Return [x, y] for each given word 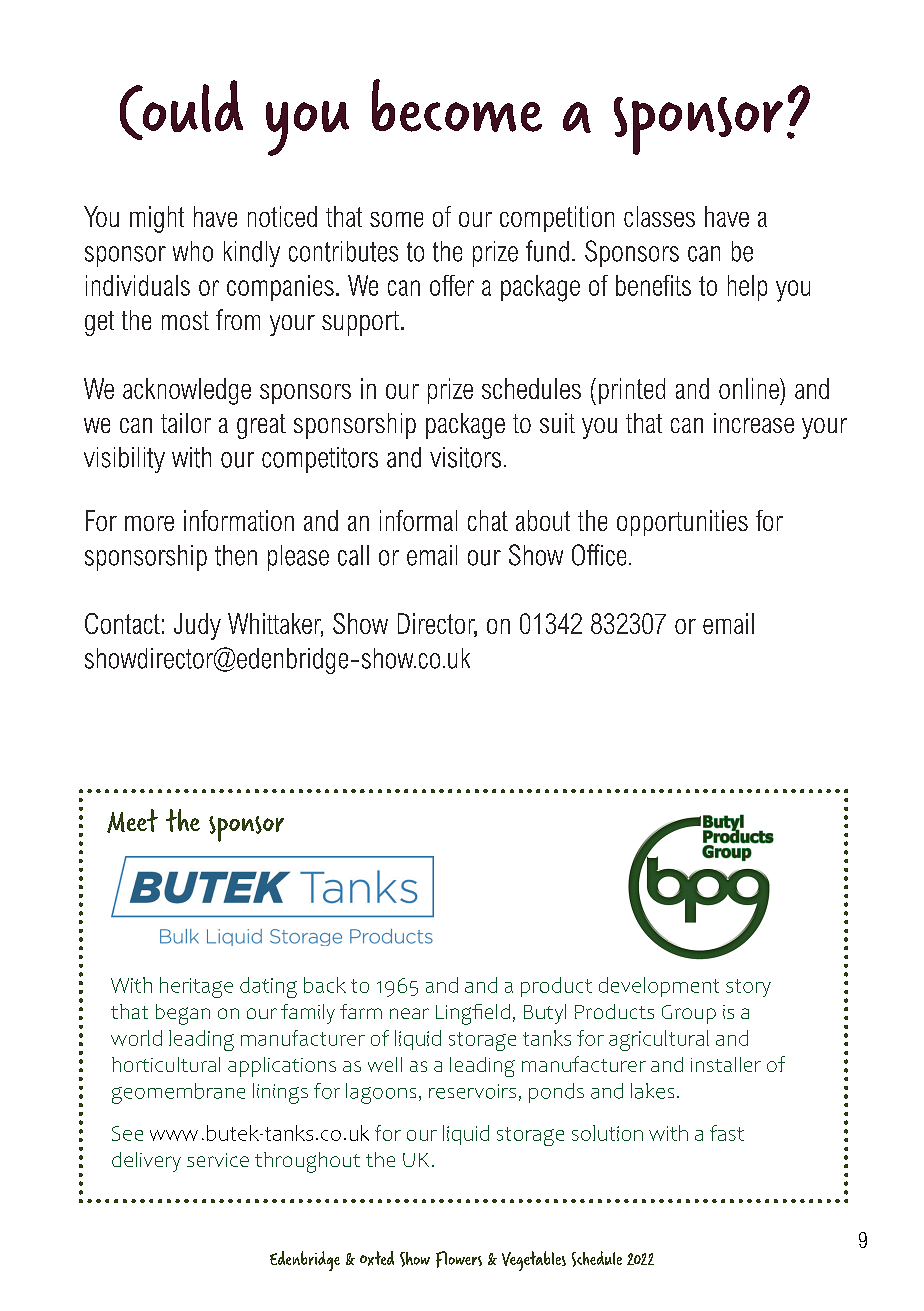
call [353, 555]
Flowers [459, 1259]
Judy [197, 626]
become [457, 105]
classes [659, 216]
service [218, 1160]
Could [181, 110]
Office [599, 555]
